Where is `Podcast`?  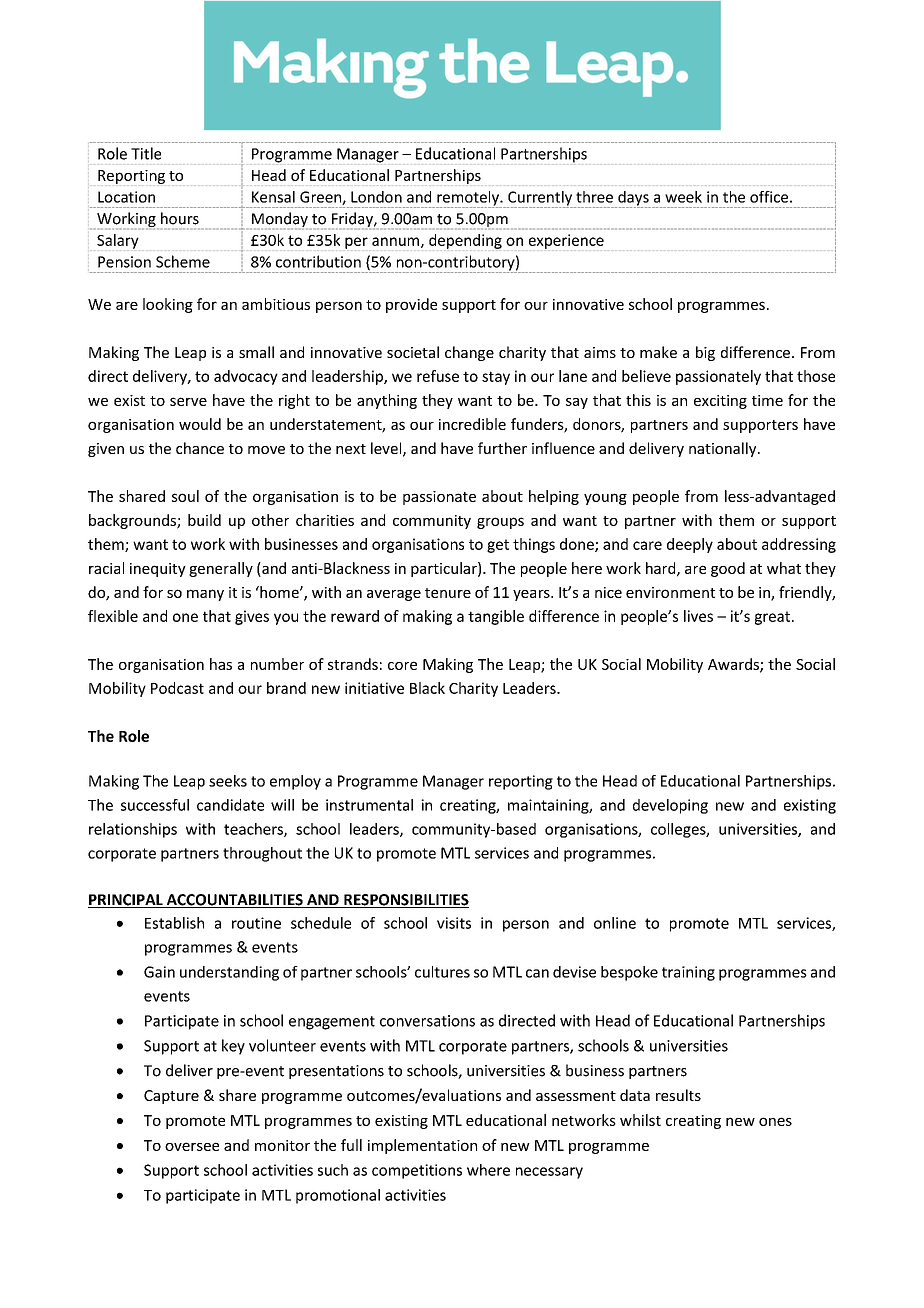
Podcast is located at coordinates (177, 688).
